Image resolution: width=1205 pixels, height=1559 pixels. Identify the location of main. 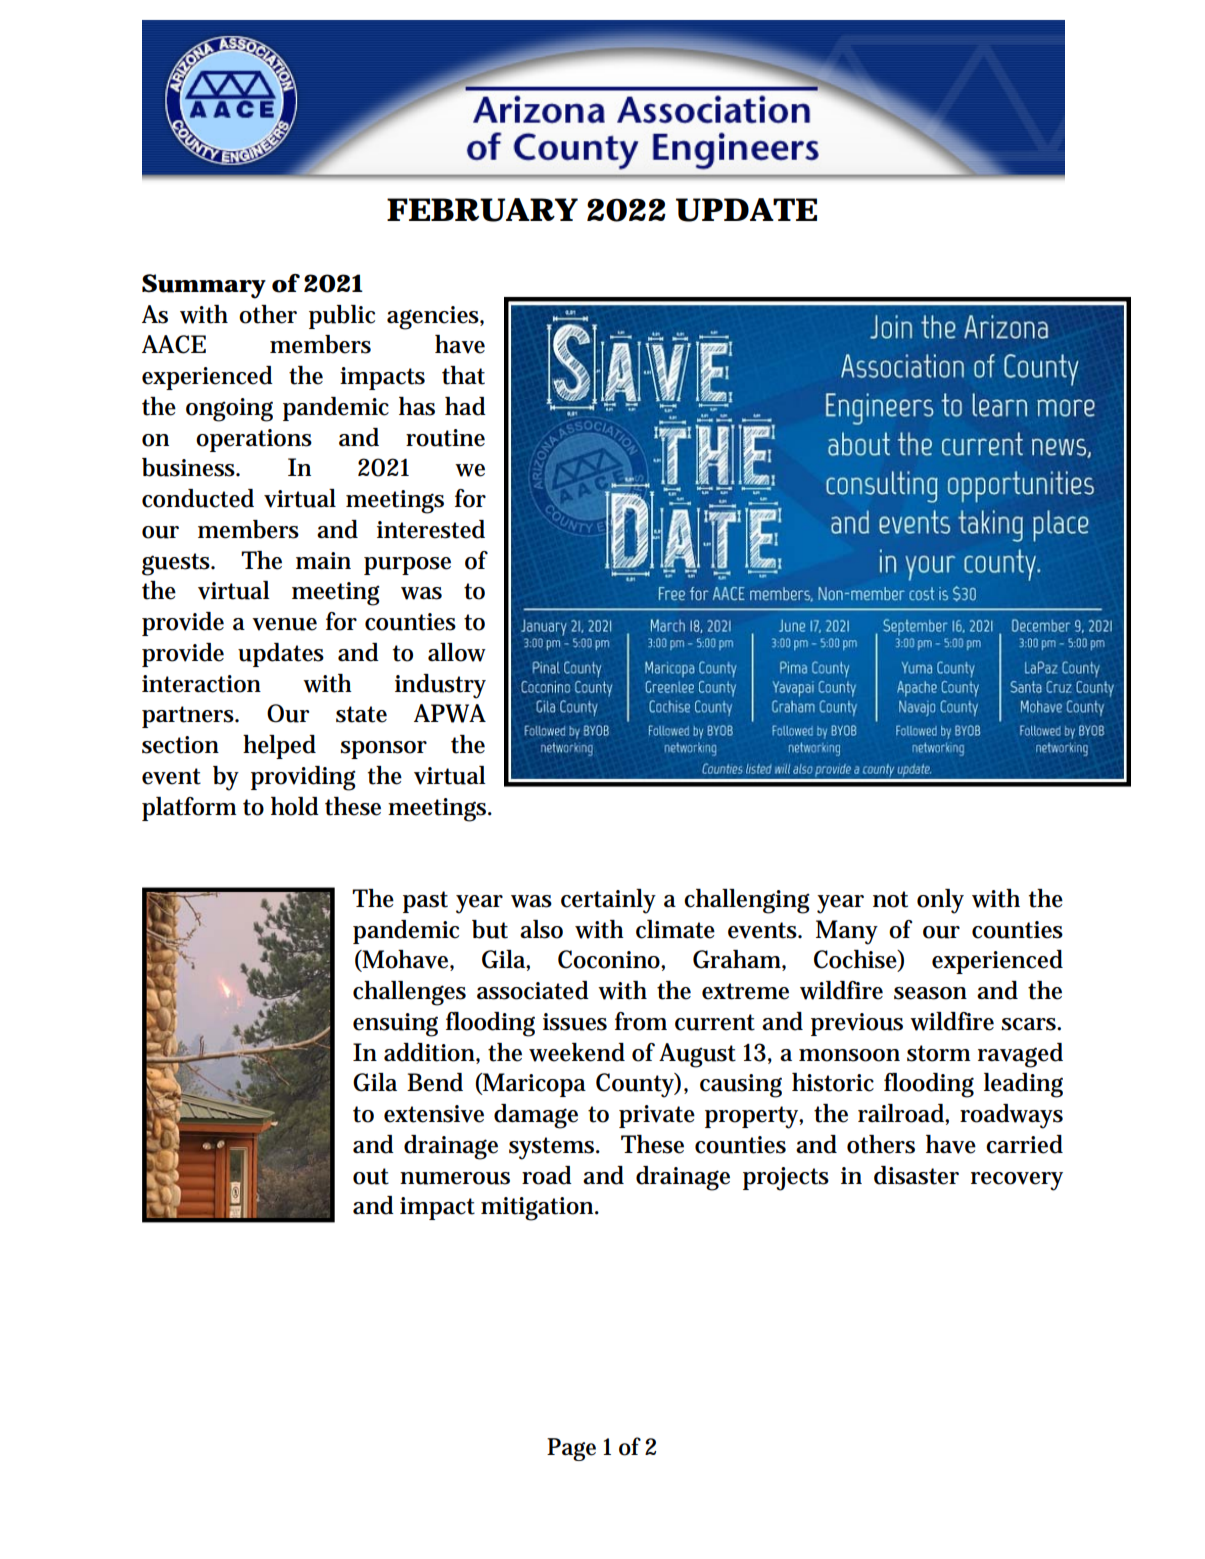
(323, 561).
